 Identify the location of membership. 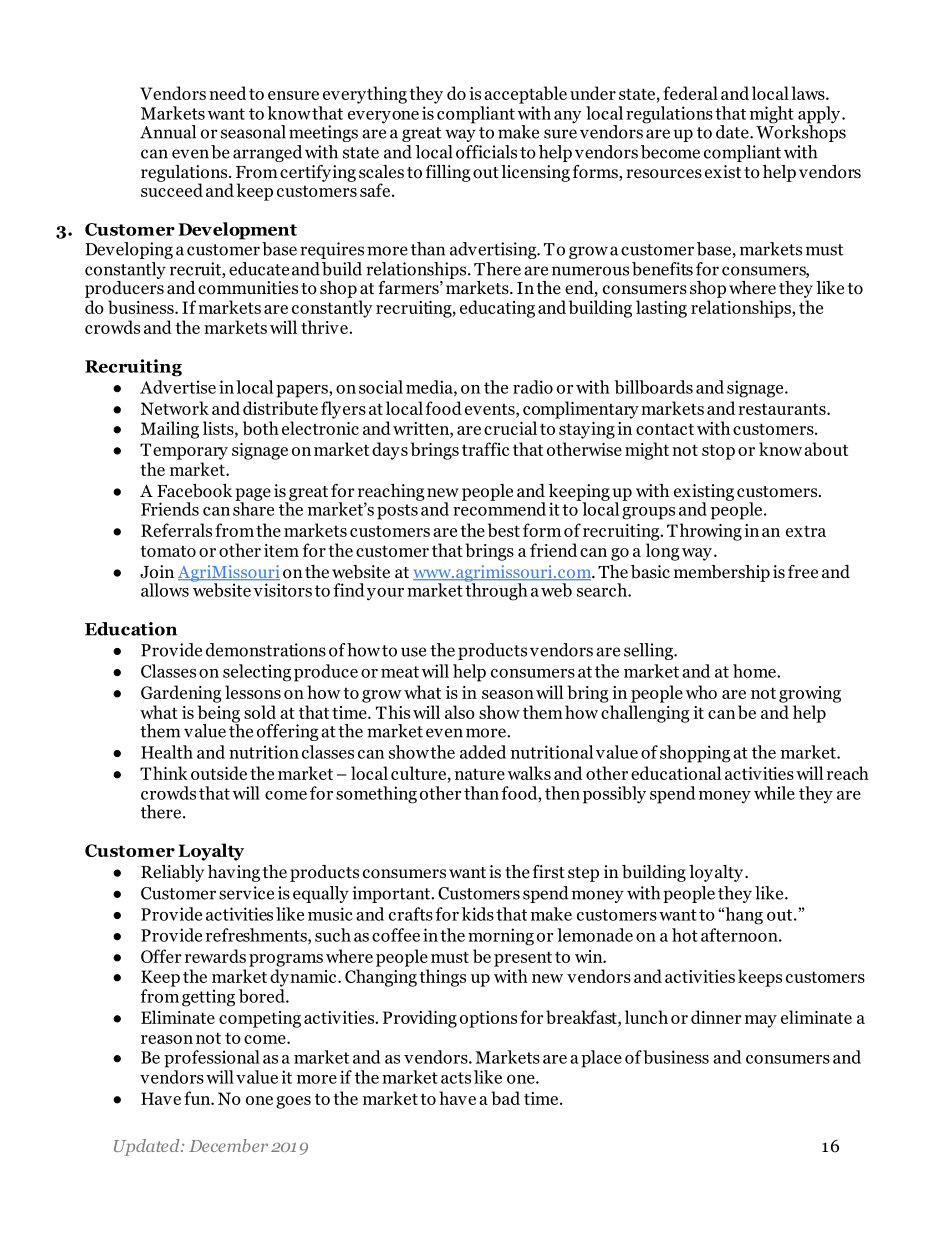
(722, 573).
